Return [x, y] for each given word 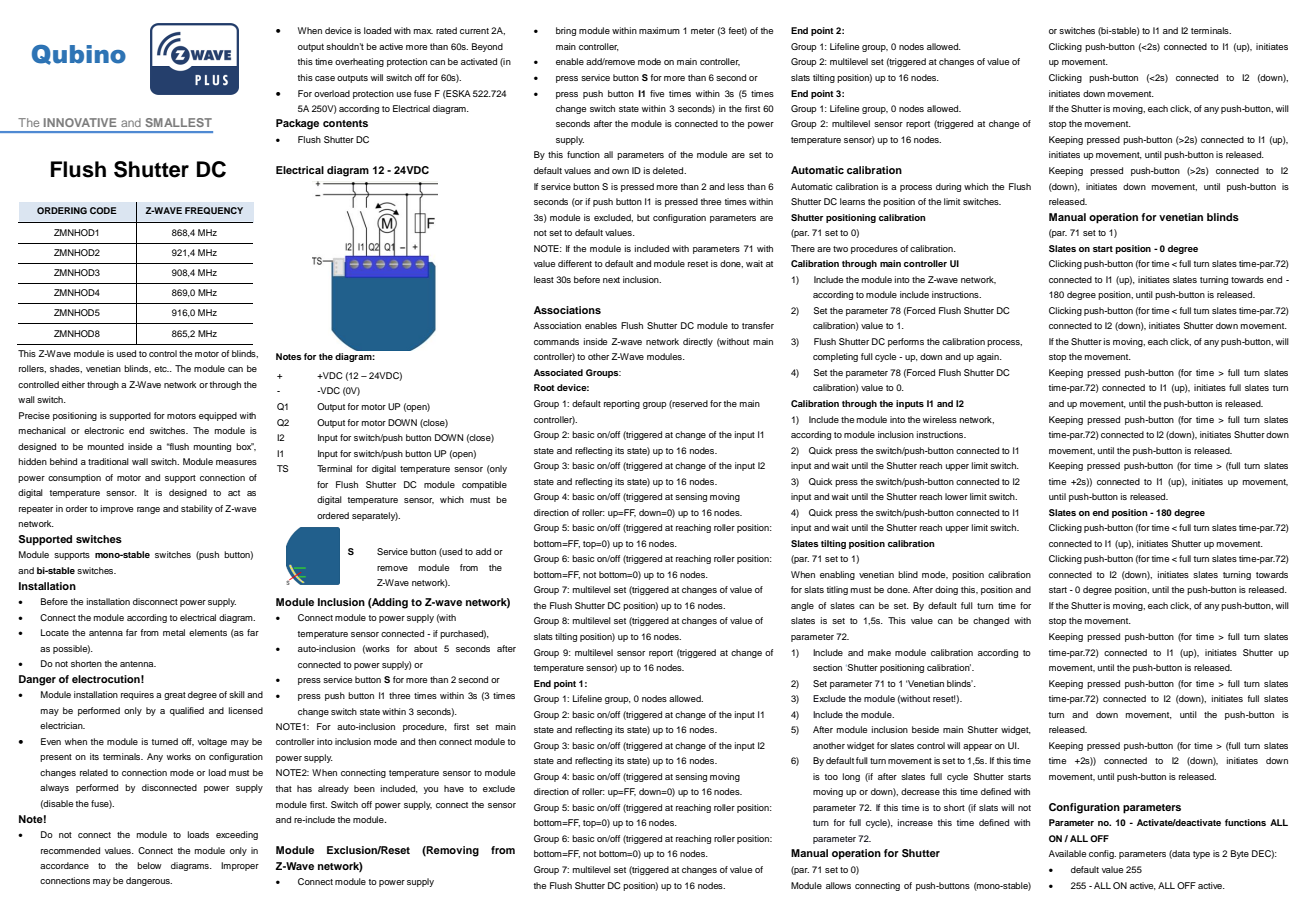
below [149, 865]
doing [946, 590]
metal [174, 632]
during [948, 187]
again [989, 357]
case [325, 78]
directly [698, 342]
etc [161, 369]
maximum [659, 30]
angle [802, 606]
